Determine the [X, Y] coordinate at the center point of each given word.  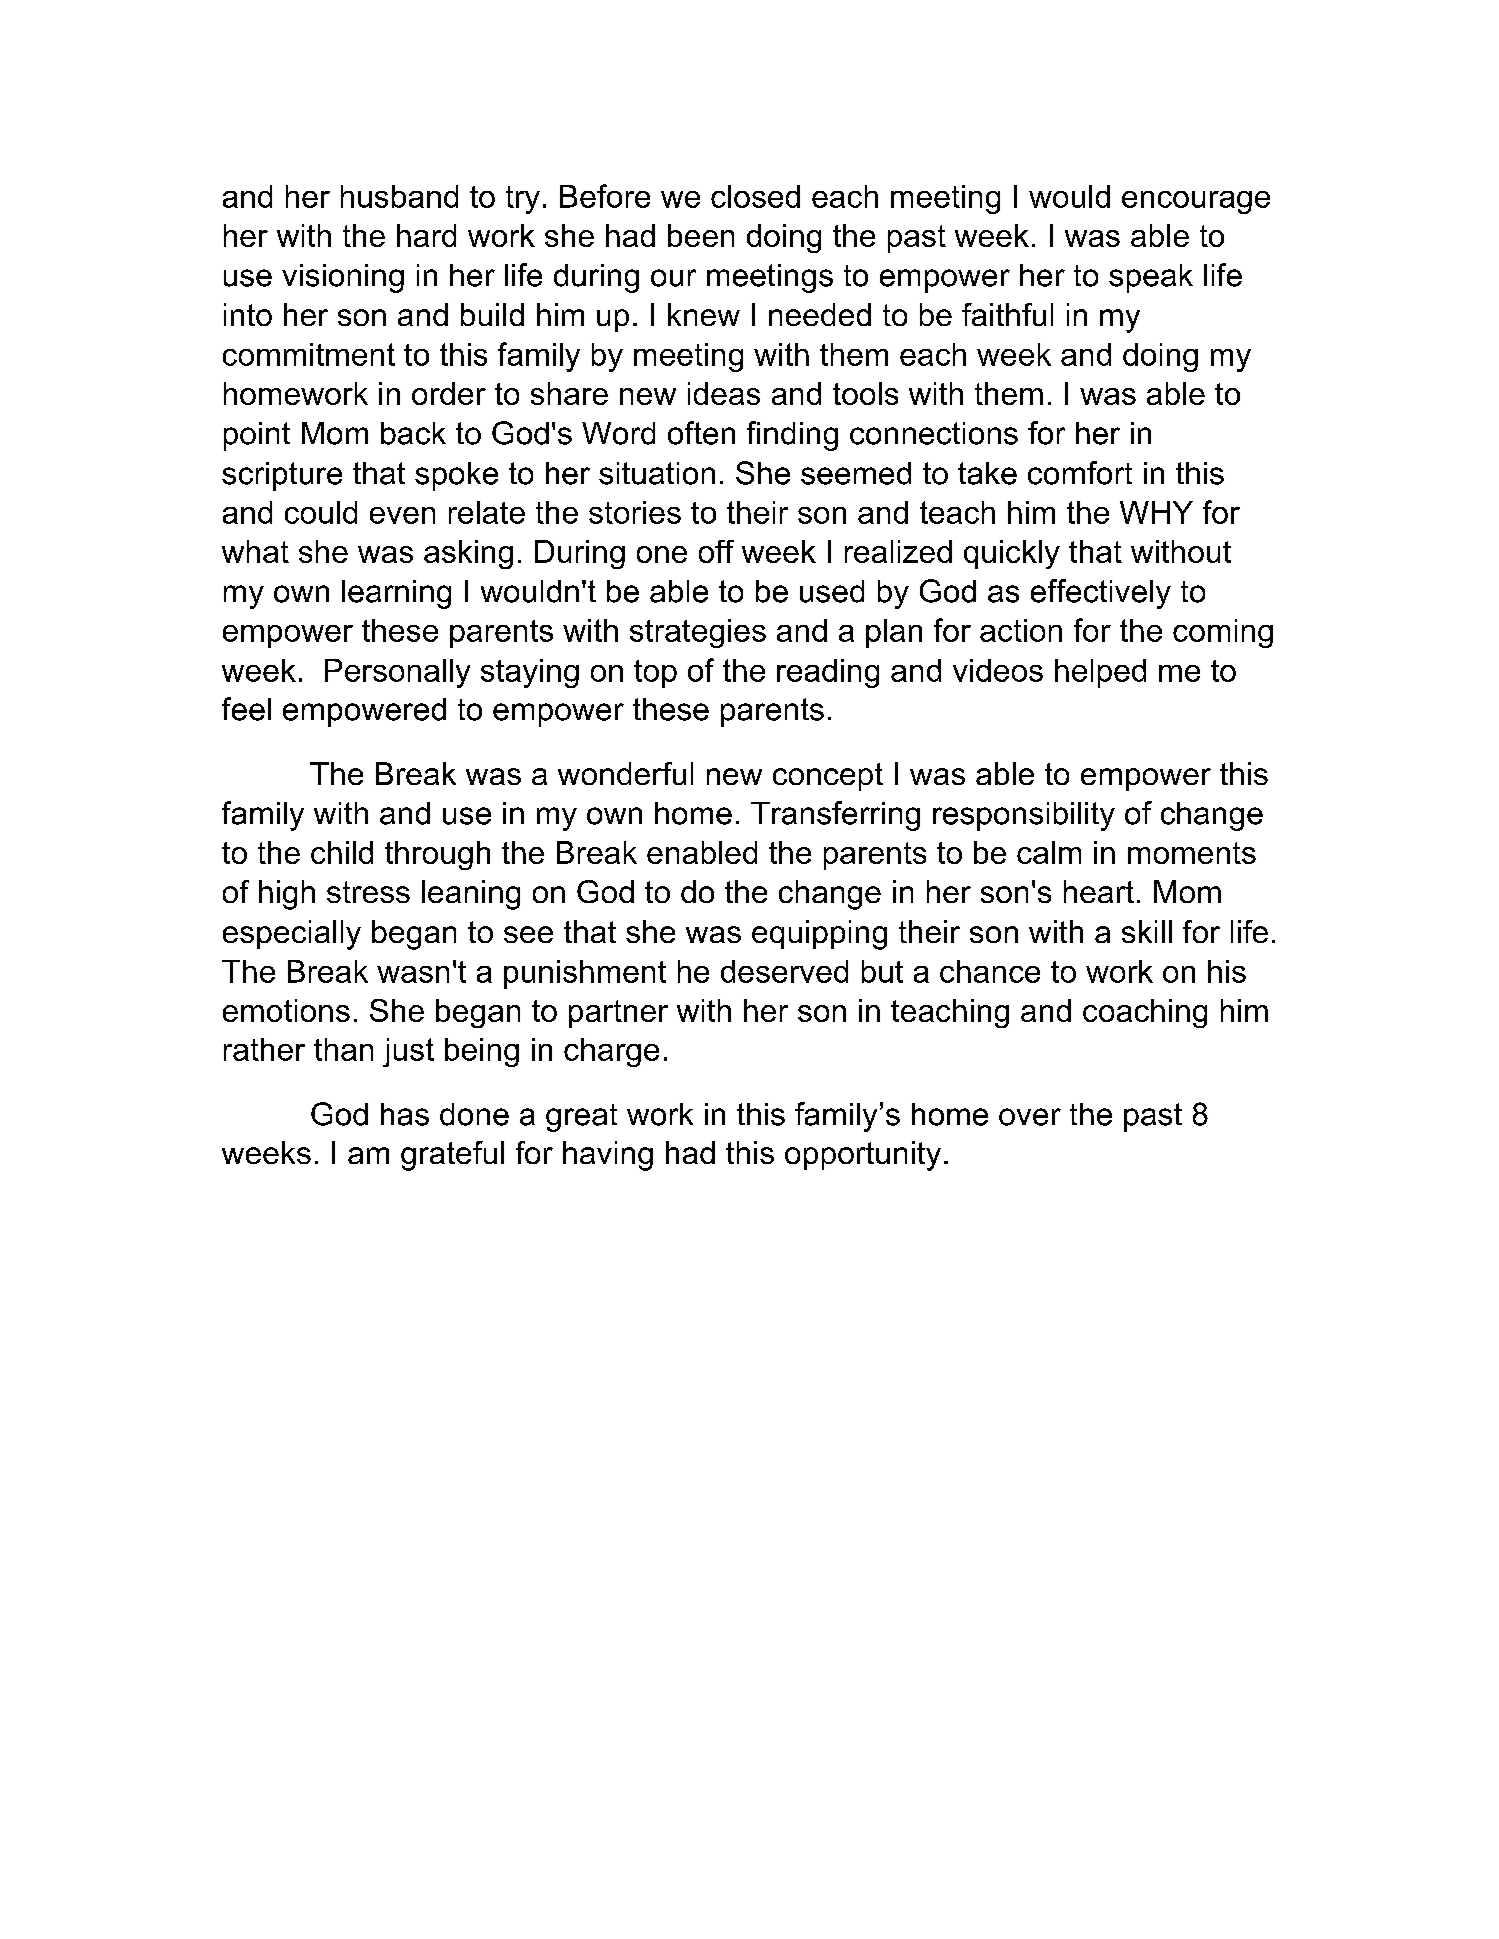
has [405, 1114]
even [402, 515]
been [701, 235]
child [342, 852]
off [716, 551]
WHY [1156, 512]
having [608, 1156]
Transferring [835, 816]
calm [1049, 852]
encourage [1196, 202]
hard [426, 235]
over [1030, 1117]
